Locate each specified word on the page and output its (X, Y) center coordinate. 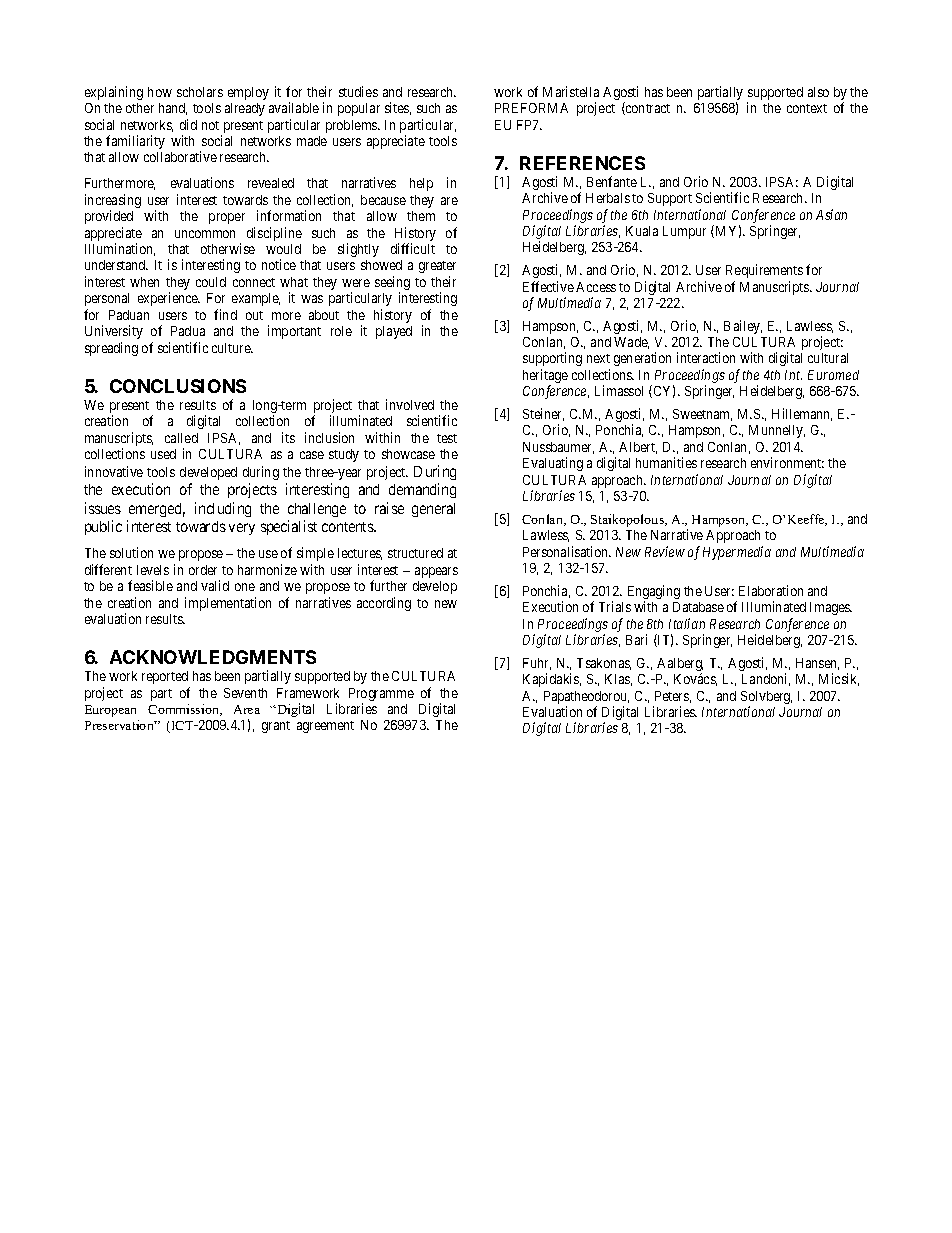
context (807, 108)
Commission (185, 710)
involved (410, 404)
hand (173, 109)
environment (787, 462)
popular (359, 109)
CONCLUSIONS (178, 386)
